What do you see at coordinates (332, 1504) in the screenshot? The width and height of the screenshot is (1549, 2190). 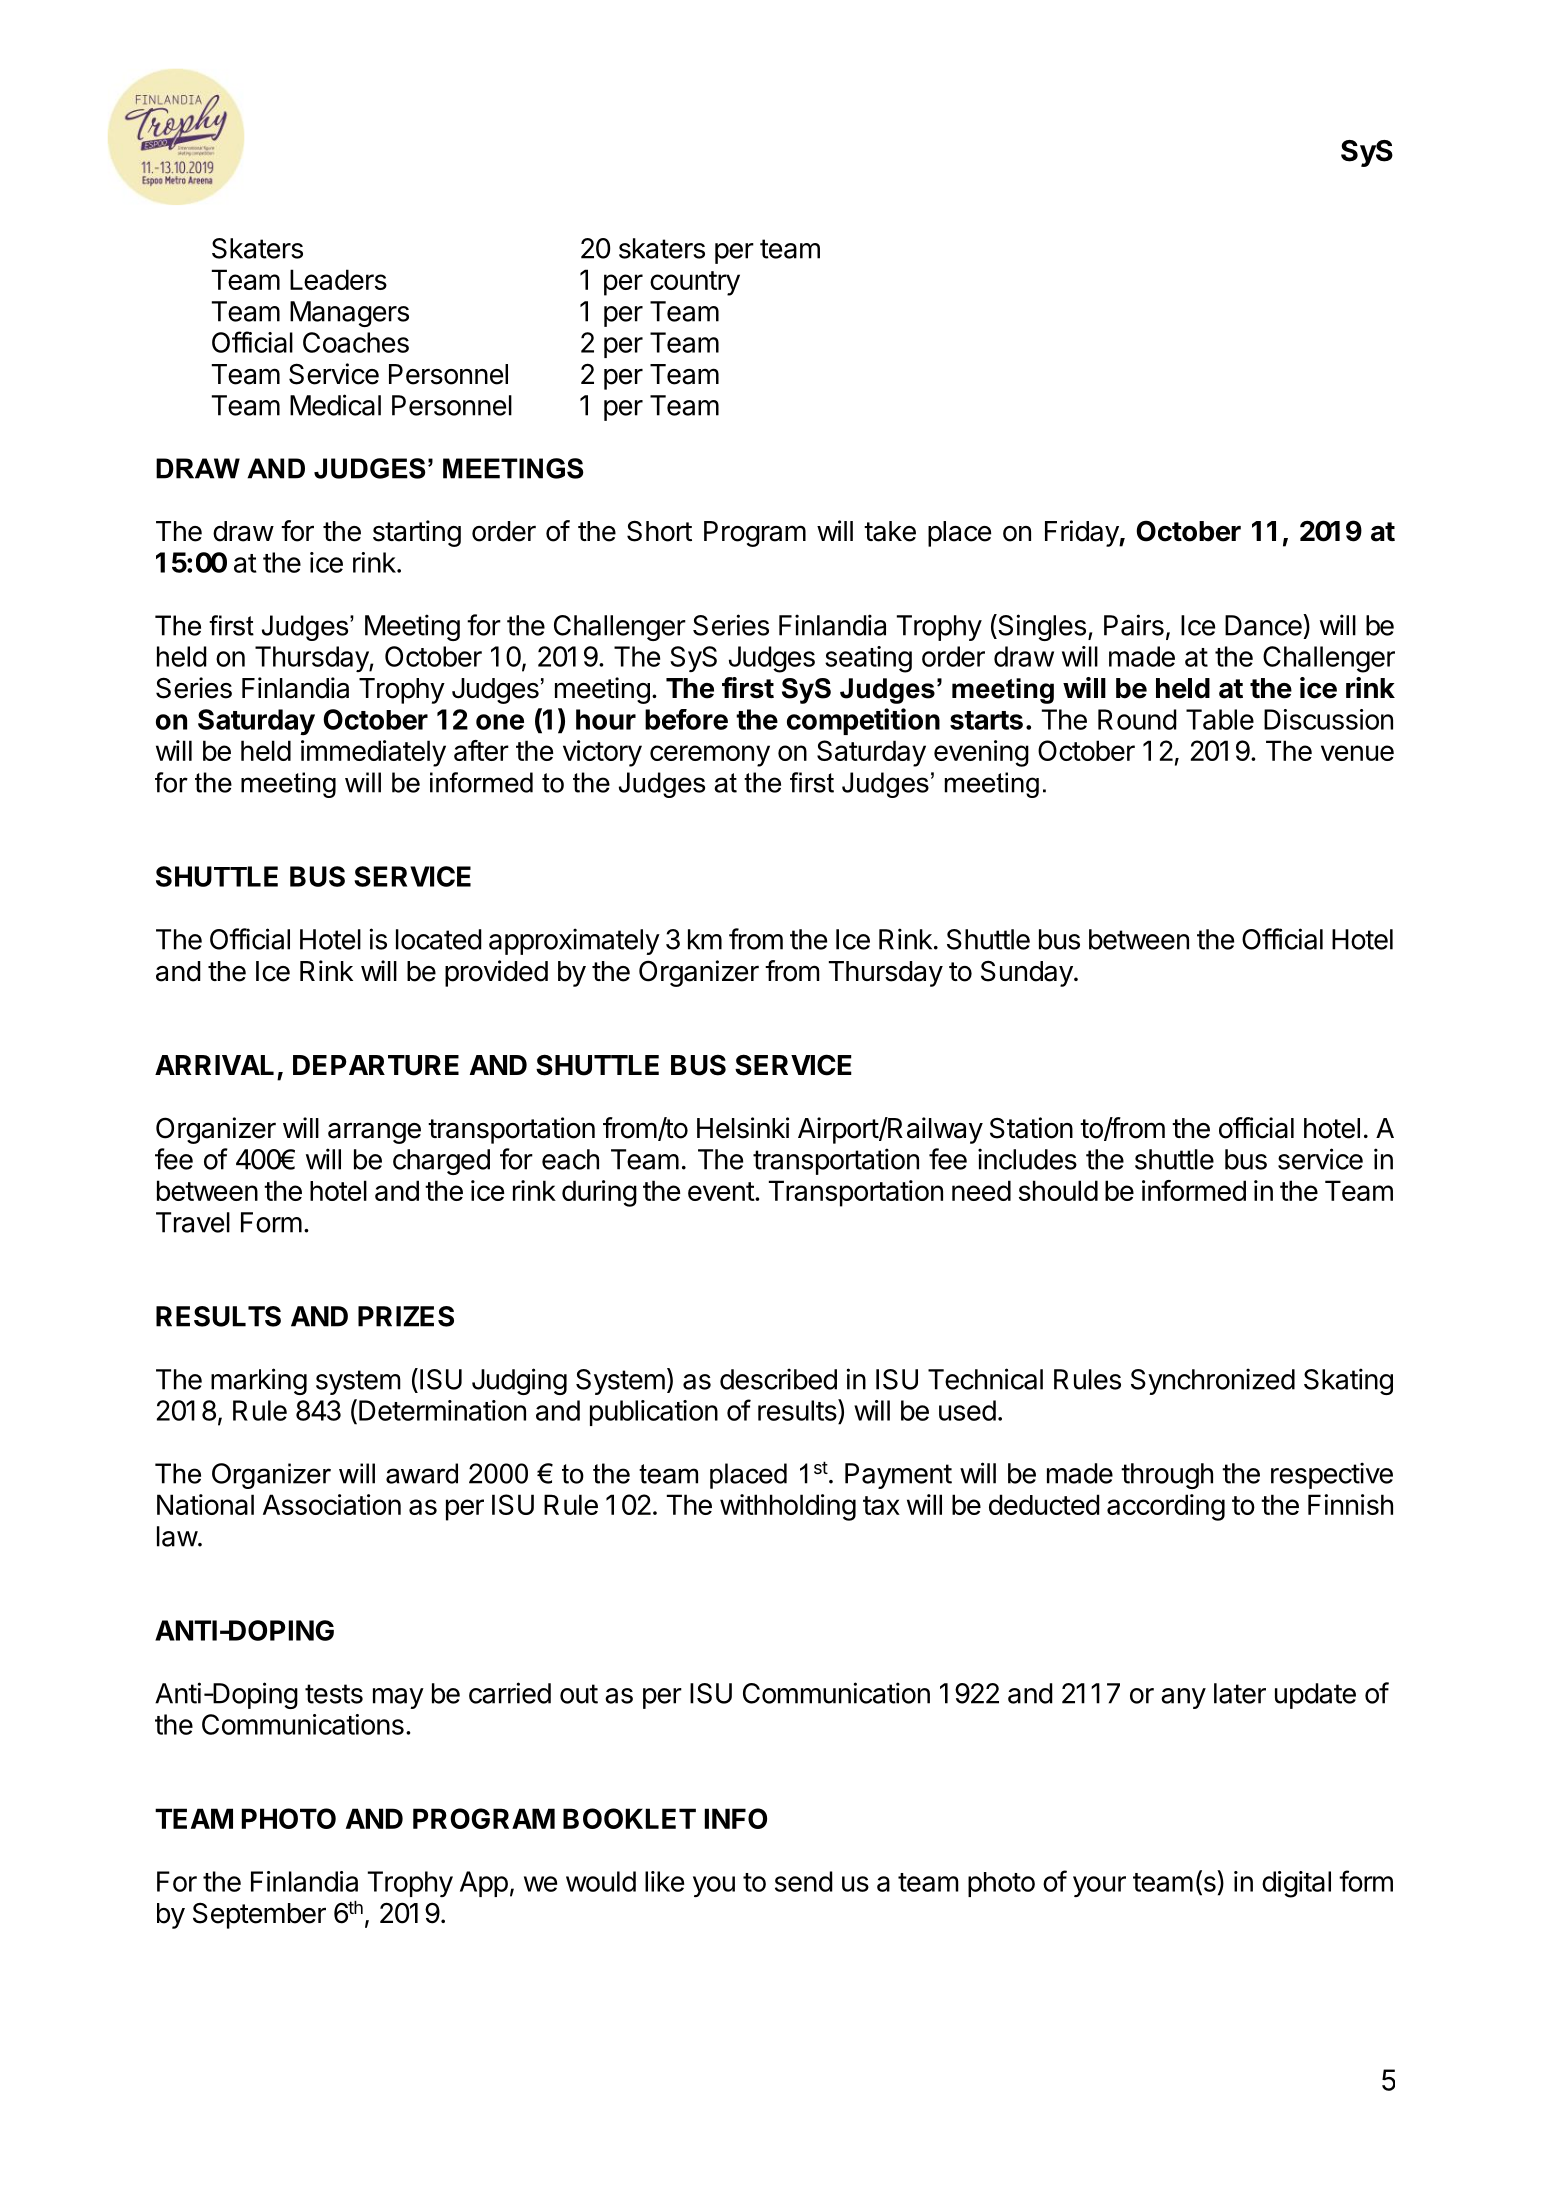 I see `Association` at bounding box center [332, 1504].
